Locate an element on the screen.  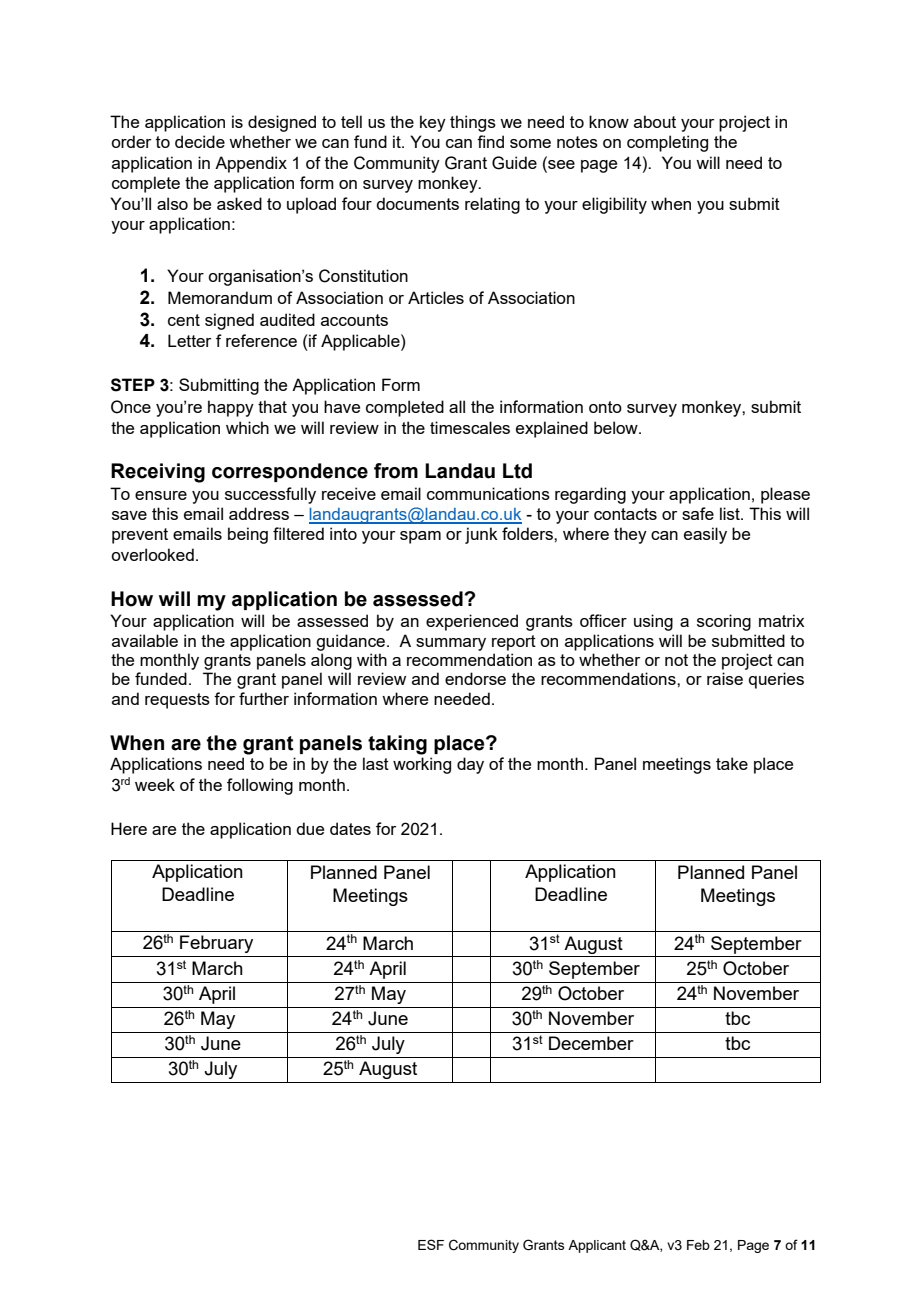
find is located at coordinates (490, 141).
